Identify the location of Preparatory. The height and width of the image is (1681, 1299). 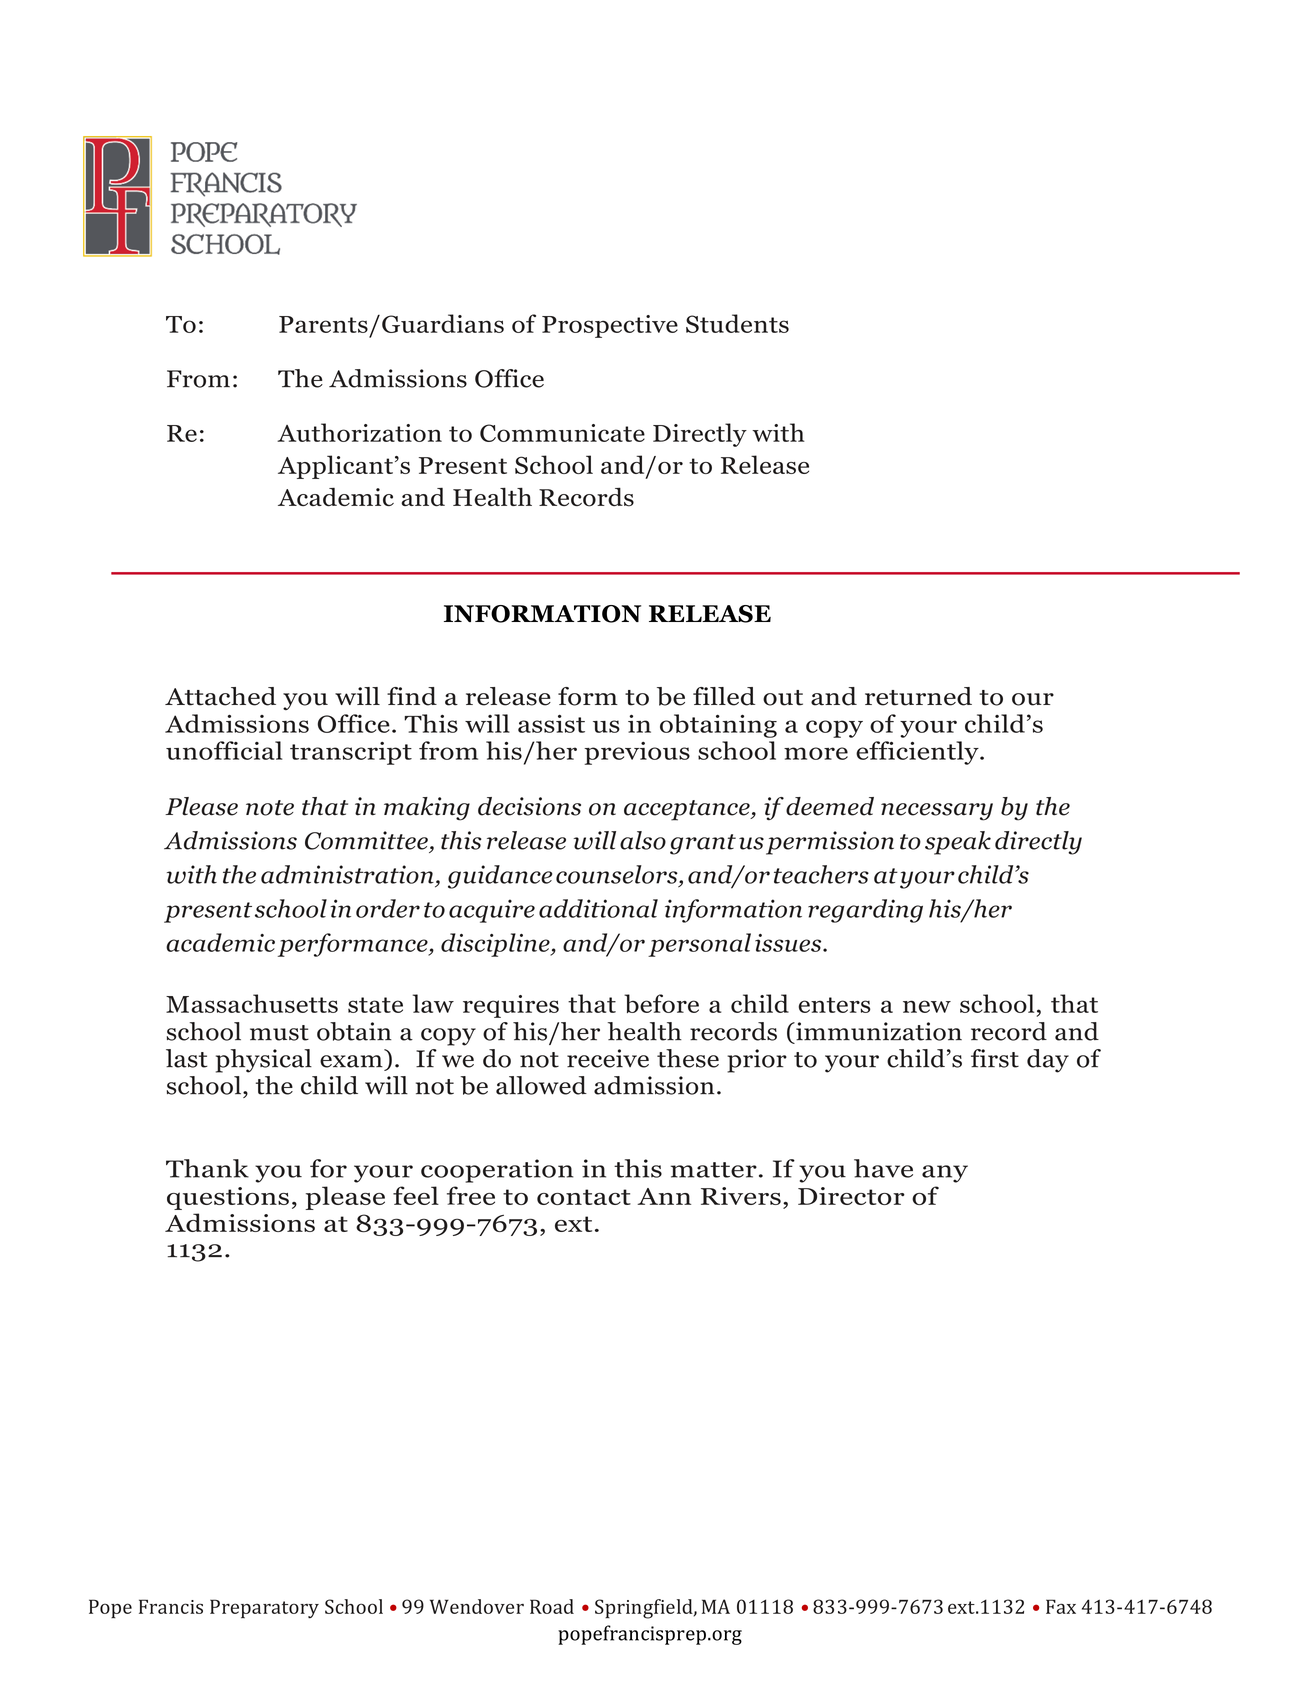
(264, 1609).
